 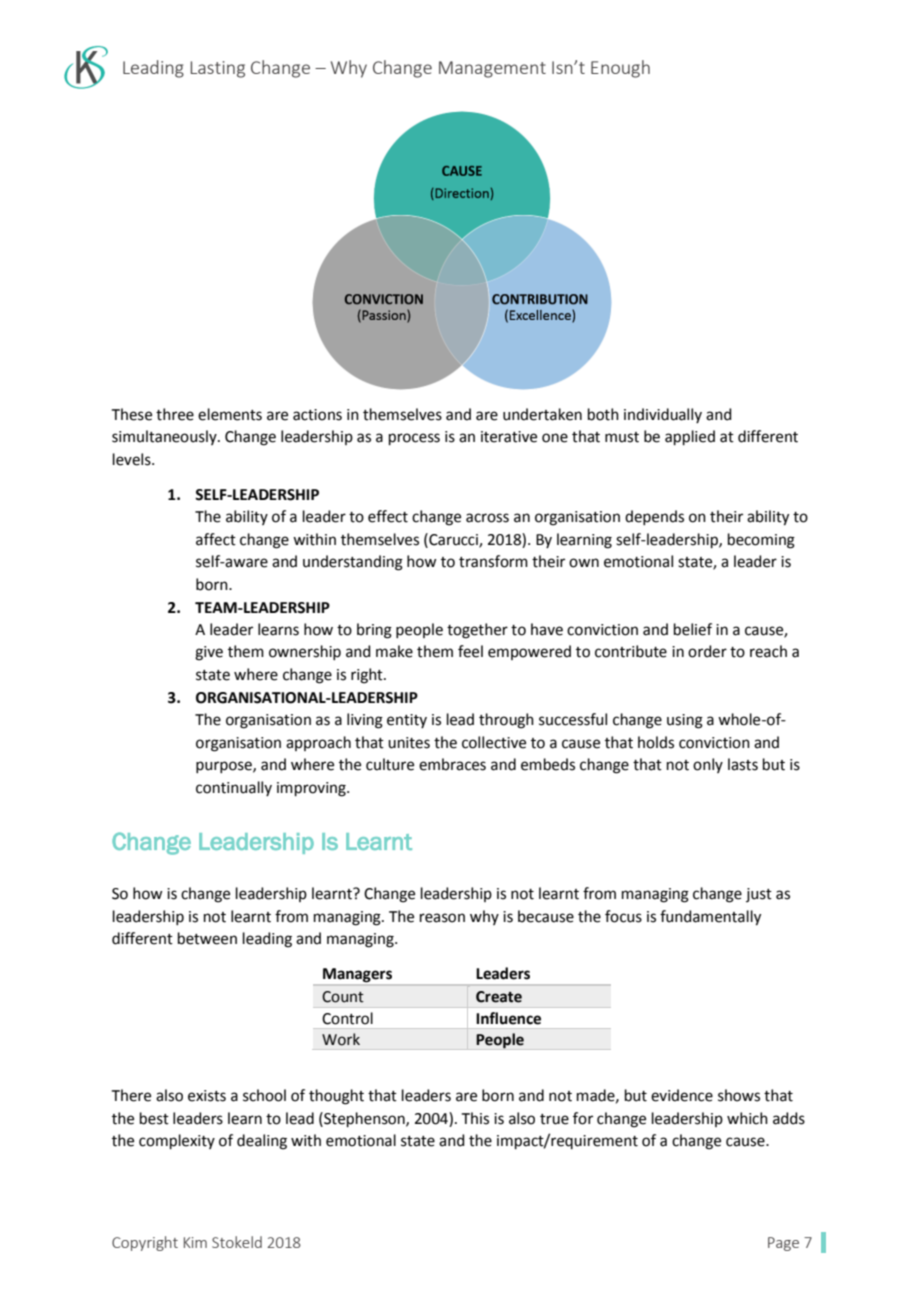 I want to click on Enough, so click(x=620, y=69).
